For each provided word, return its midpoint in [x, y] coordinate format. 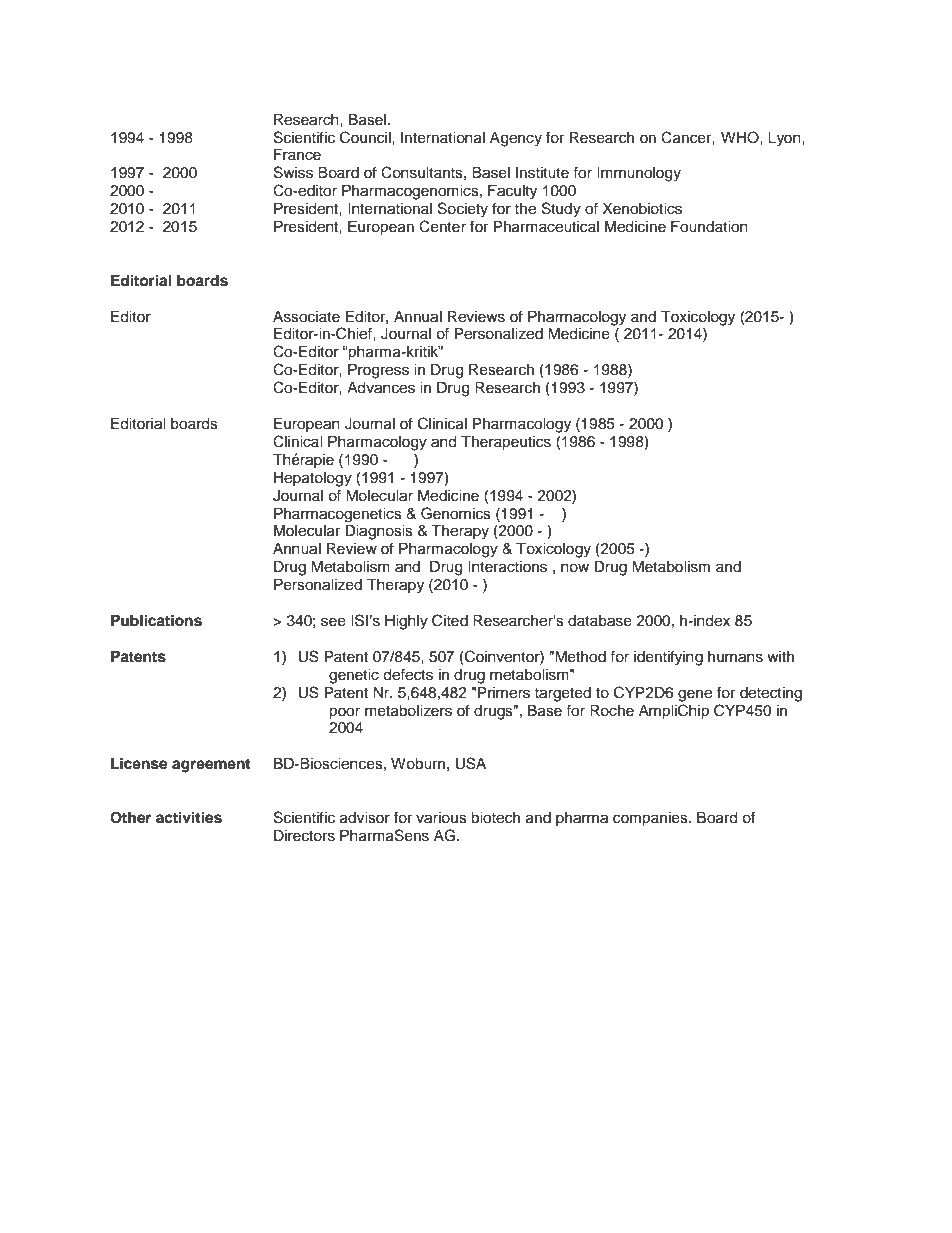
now [575, 568]
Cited [450, 620]
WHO [741, 137]
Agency [516, 139]
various [441, 818]
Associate [306, 317]
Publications [156, 620]
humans [735, 657]
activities [189, 817]
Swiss [293, 172]
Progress [378, 371]
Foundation [709, 227]
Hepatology [313, 479]
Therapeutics [506, 443]
